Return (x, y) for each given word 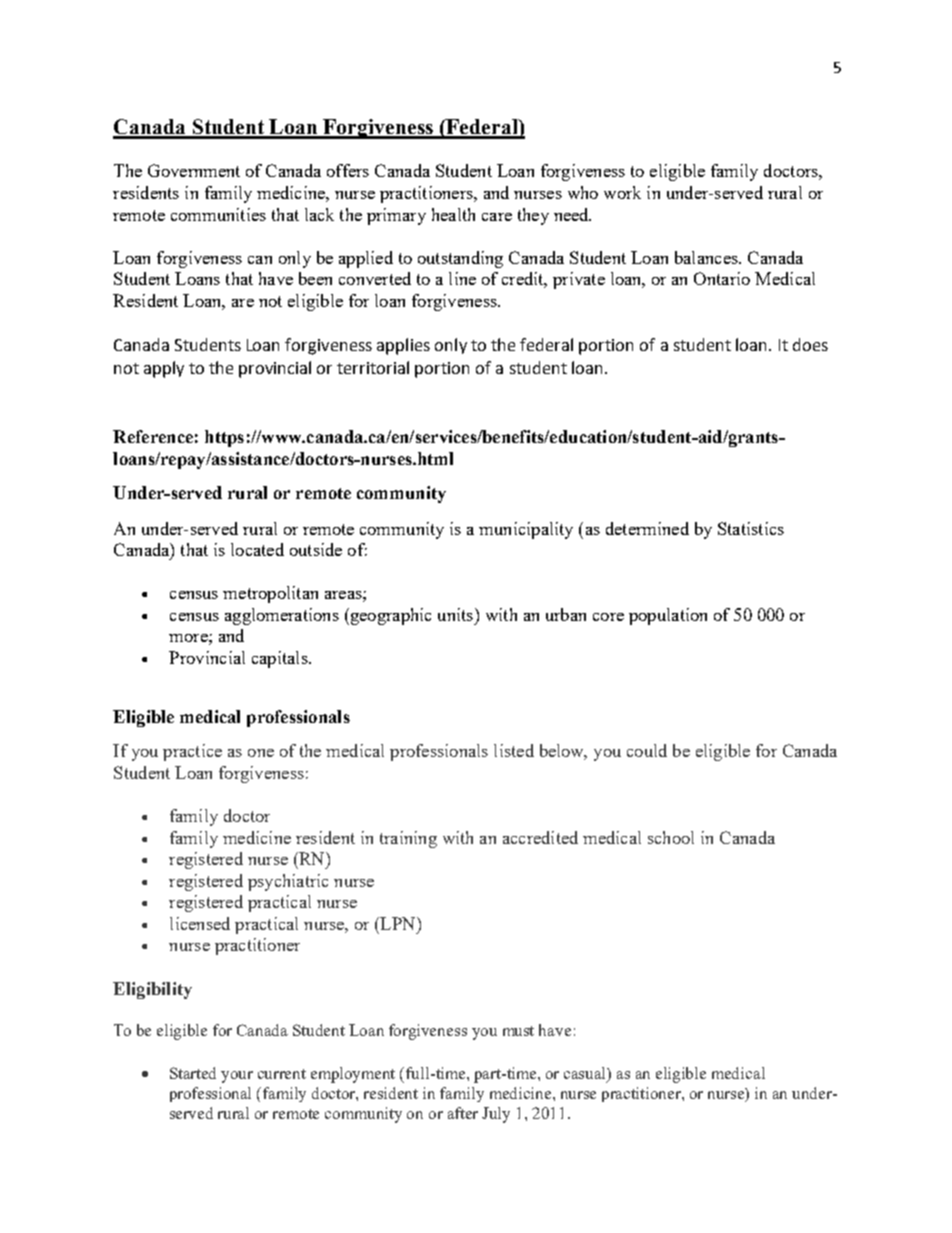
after (463, 1113)
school (671, 837)
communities (218, 214)
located (257, 549)
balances (707, 257)
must (518, 1031)
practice (192, 752)
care (497, 217)
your (237, 1077)
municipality (526, 530)
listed (514, 750)
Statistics (751, 528)
